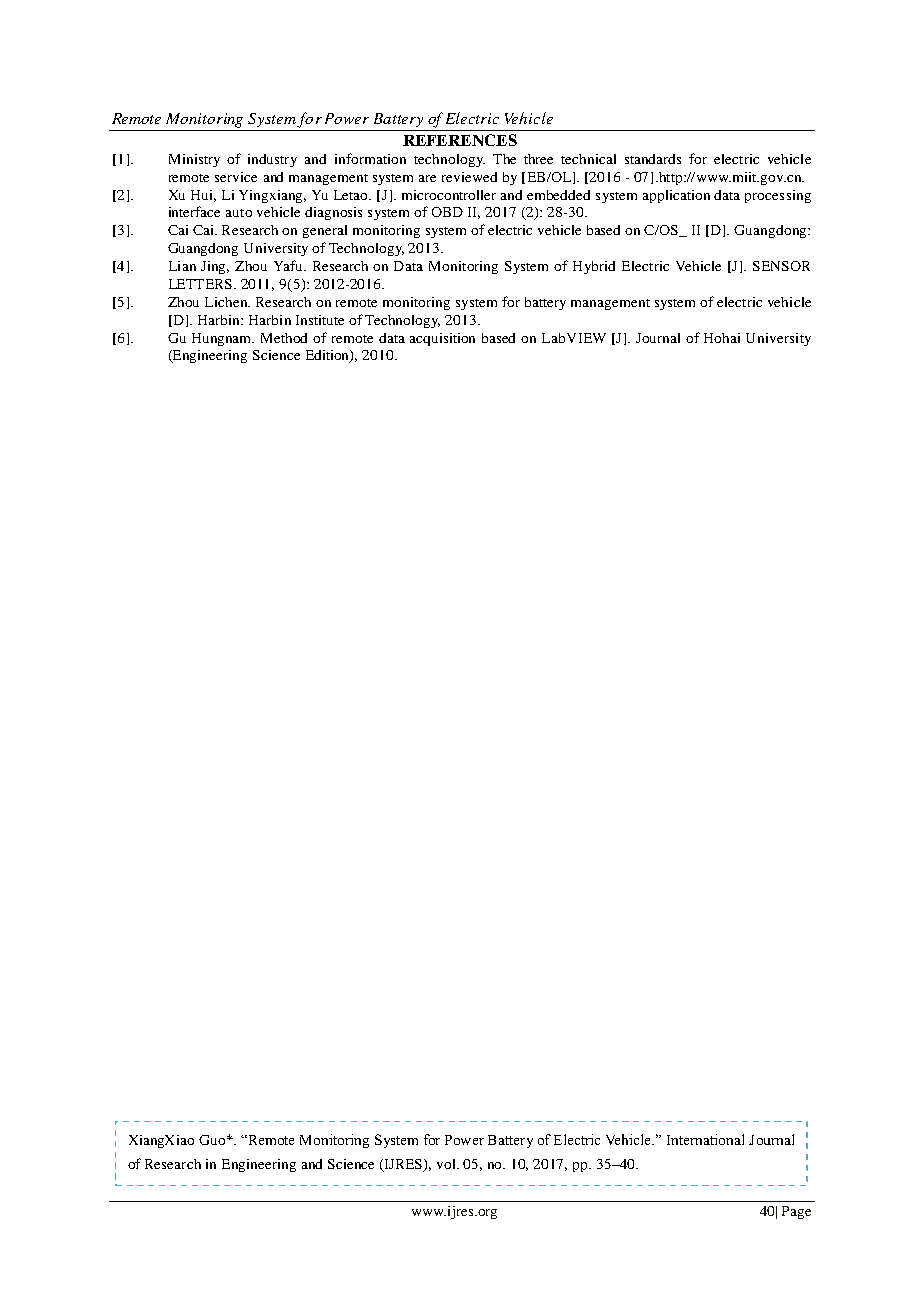  What do you see at coordinates (213, 1140) in the screenshot?
I see `Guo` at bounding box center [213, 1140].
